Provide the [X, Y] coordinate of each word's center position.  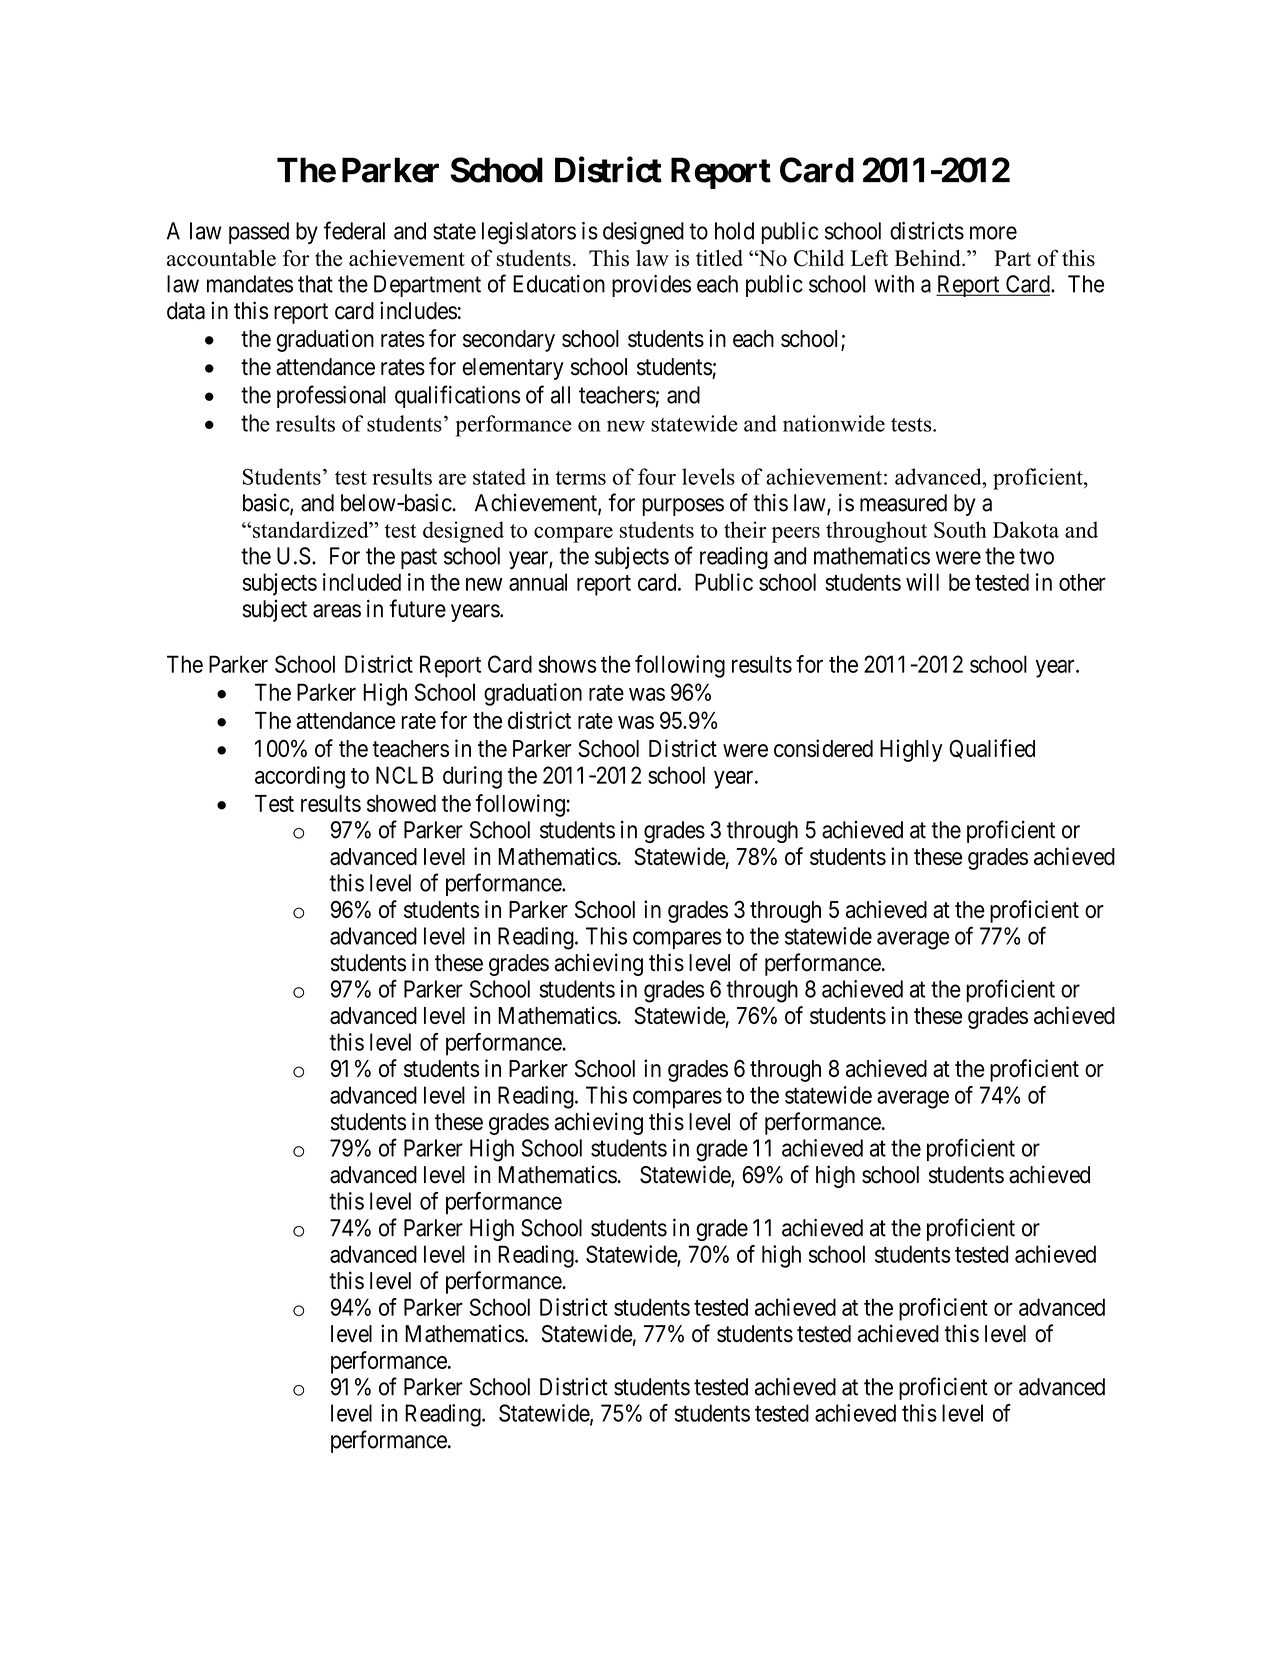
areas [337, 611]
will [922, 582]
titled [719, 258]
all [560, 395]
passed [259, 233]
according [300, 777]
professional [331, 396]
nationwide [834, 423]
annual [538, 582]
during [472, 777]
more [993, 233]
